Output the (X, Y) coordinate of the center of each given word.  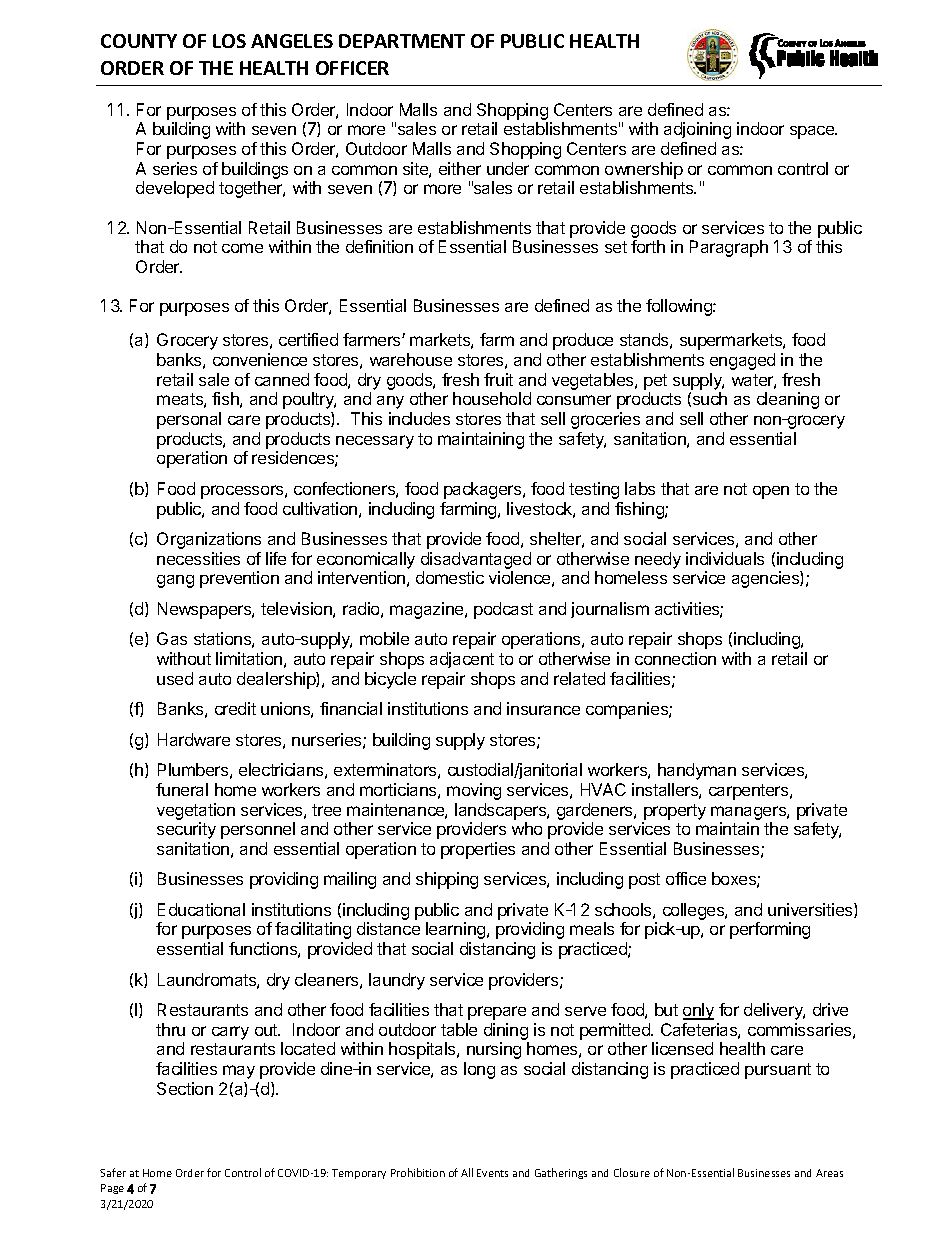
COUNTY (139, 41)
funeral (182, 789)
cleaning (788, 400)
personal (189, 420)
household (492, 398)
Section (185, 1088)
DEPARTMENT (402, 41)
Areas (829, 1173)
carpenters (750, 792)
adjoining (697, 130)
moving (474, 791)
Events (492, 1173)
